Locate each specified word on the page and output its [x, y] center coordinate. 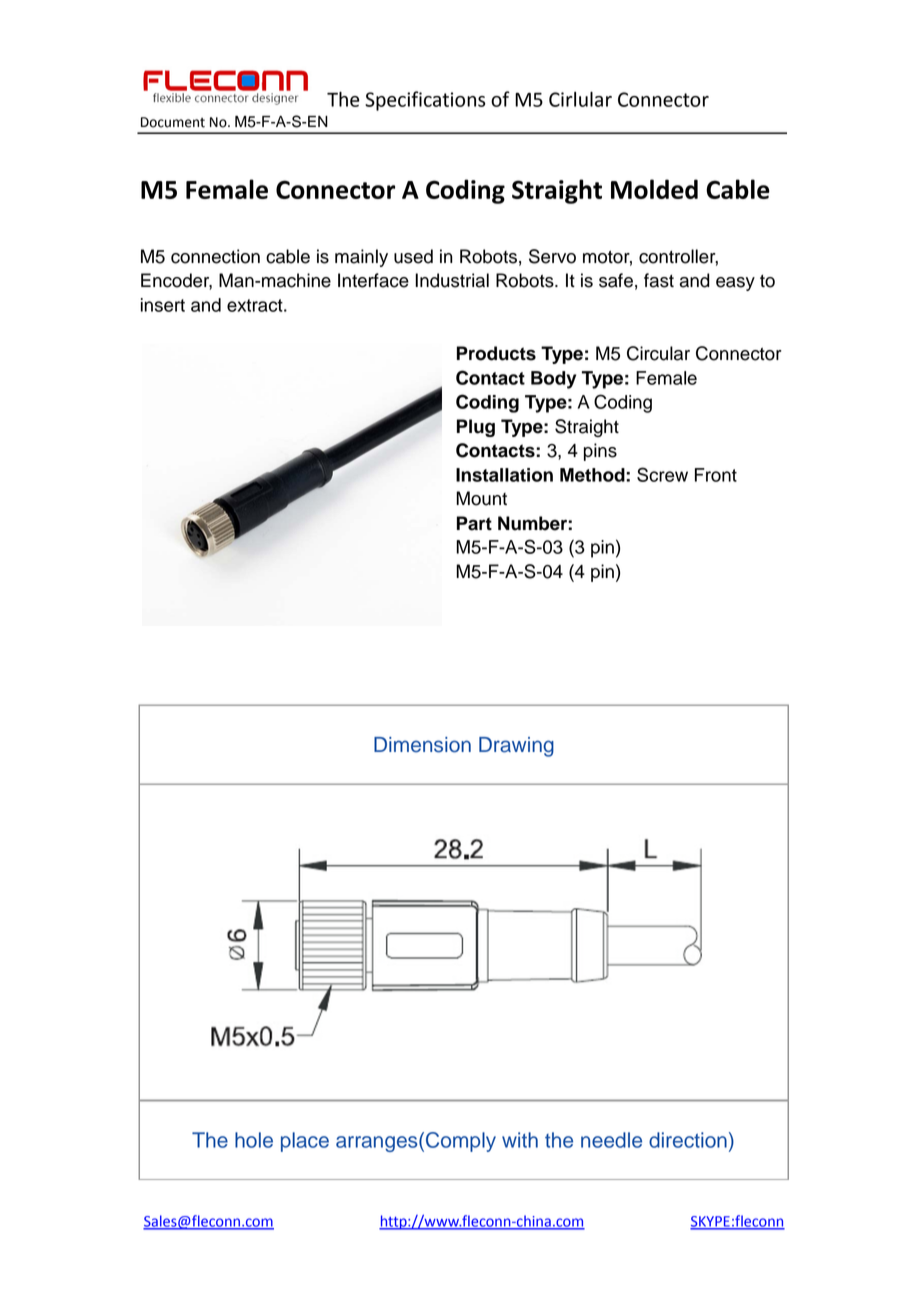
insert [163, 305]
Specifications [425, 101]
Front [716, 475]
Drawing [516, 747]
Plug [476, 428]
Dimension [422, 745]
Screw [662, 474]
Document [173, 122]
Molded [654, 189]
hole [254, 1140]
